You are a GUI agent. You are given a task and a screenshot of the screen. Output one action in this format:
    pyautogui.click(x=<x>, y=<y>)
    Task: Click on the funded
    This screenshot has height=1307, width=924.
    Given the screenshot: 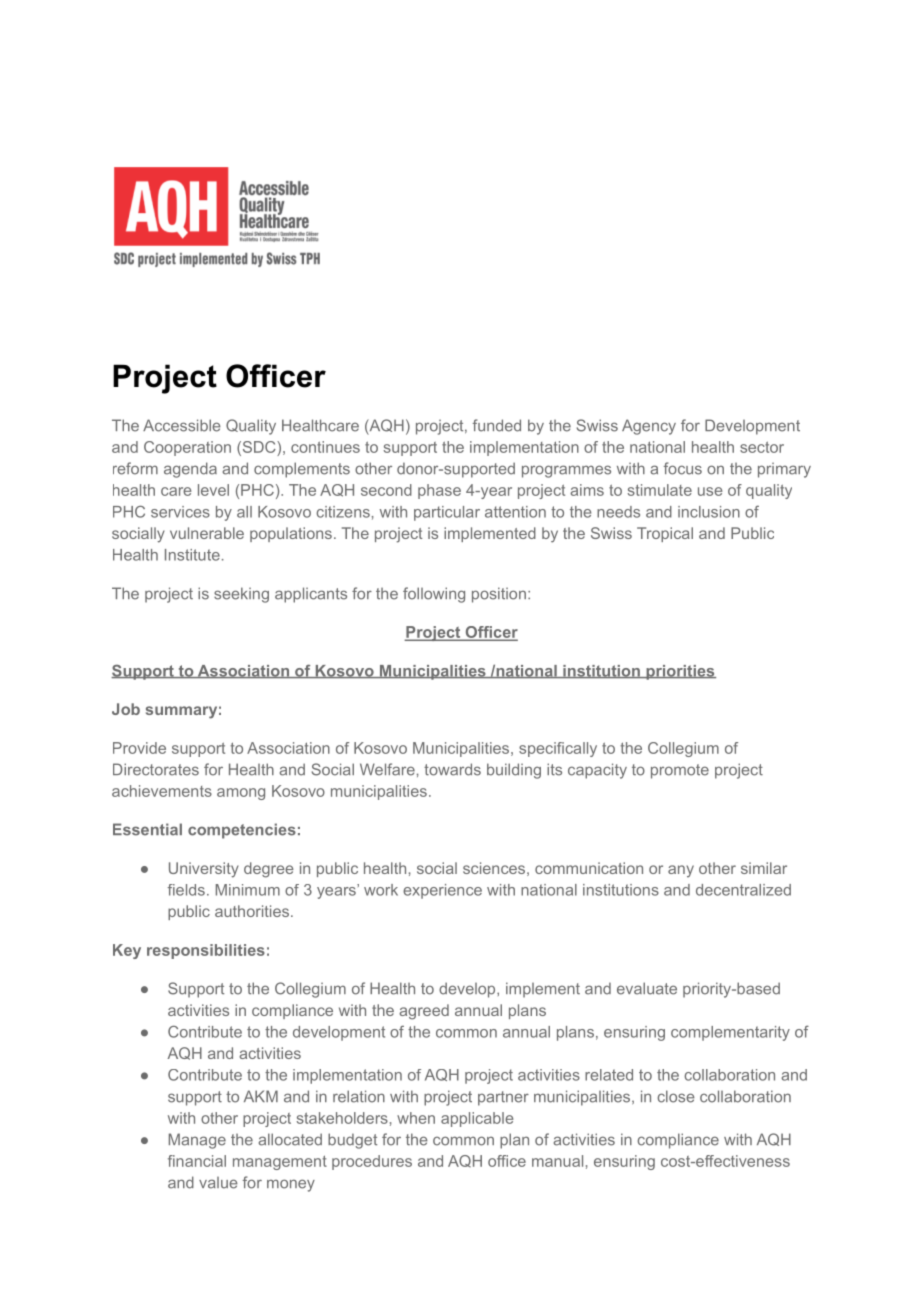 What is the action you would take?
    pyautogui.click(x=497, y=425)
